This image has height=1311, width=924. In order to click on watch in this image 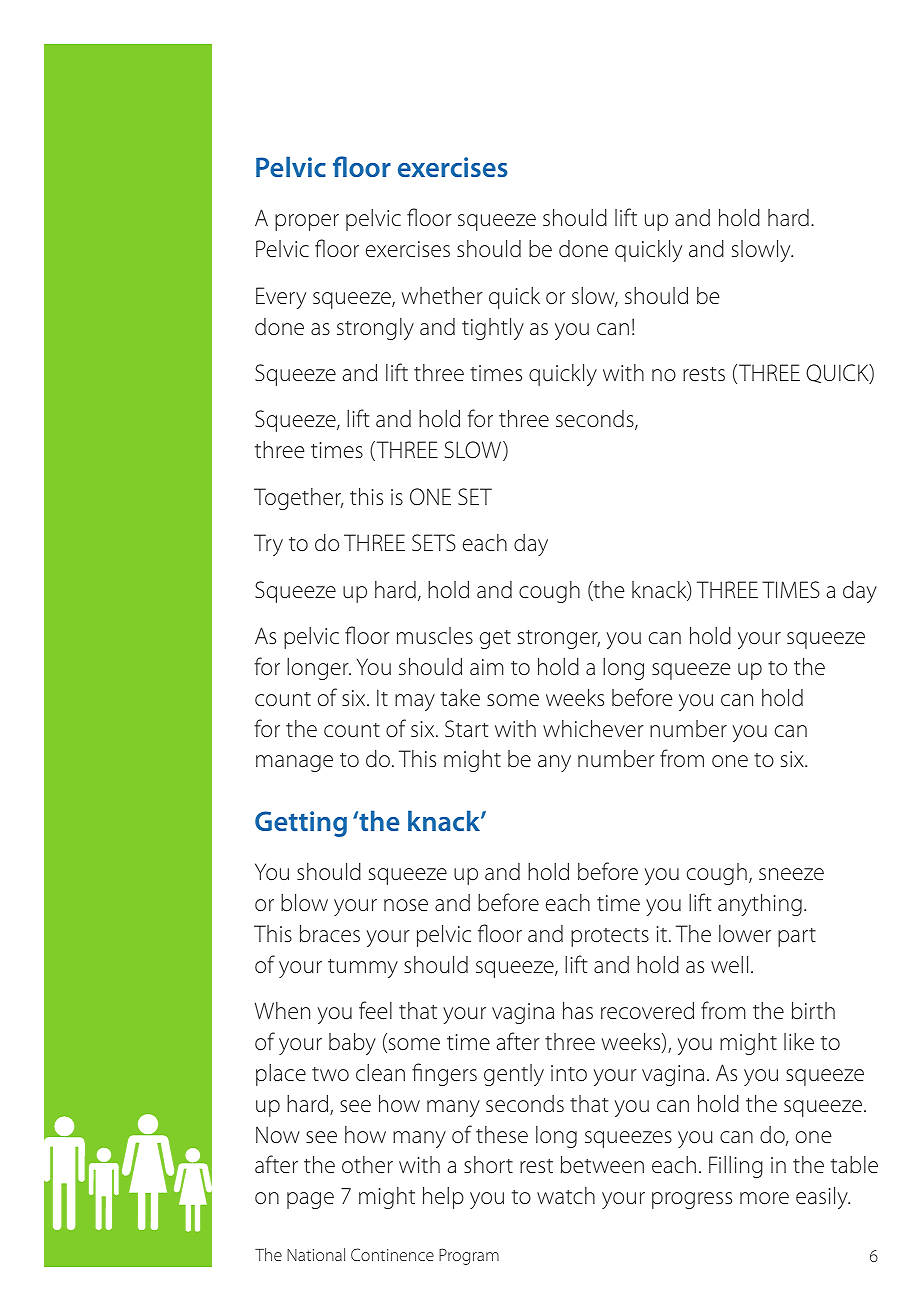, I will do `click(566, 1196)`.
